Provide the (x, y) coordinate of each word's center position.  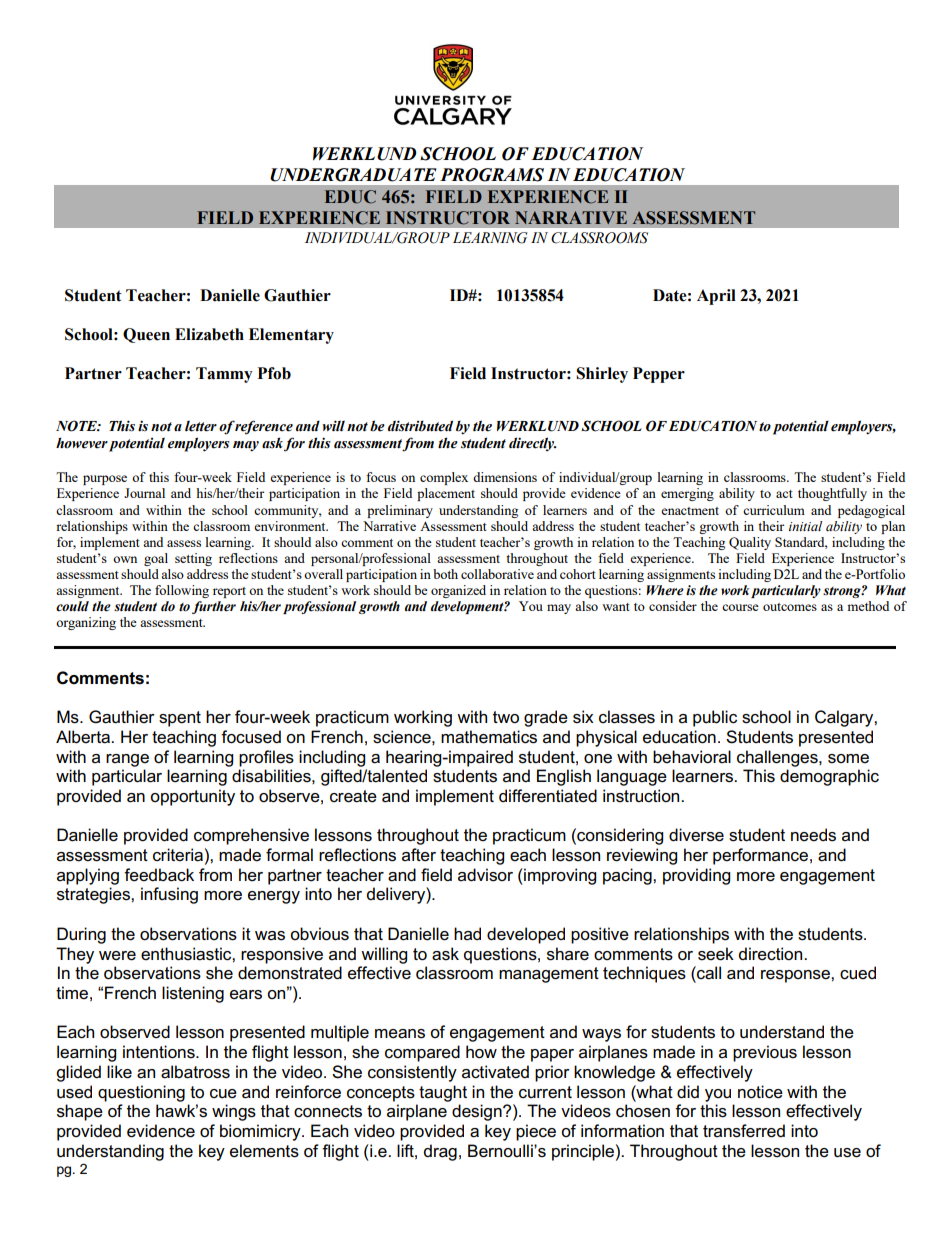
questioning (141, 1093)
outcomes (790, 607)
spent (180, 719)
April (716, 297)
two (506, 717)
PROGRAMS (492, 175)
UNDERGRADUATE (353, 175)
